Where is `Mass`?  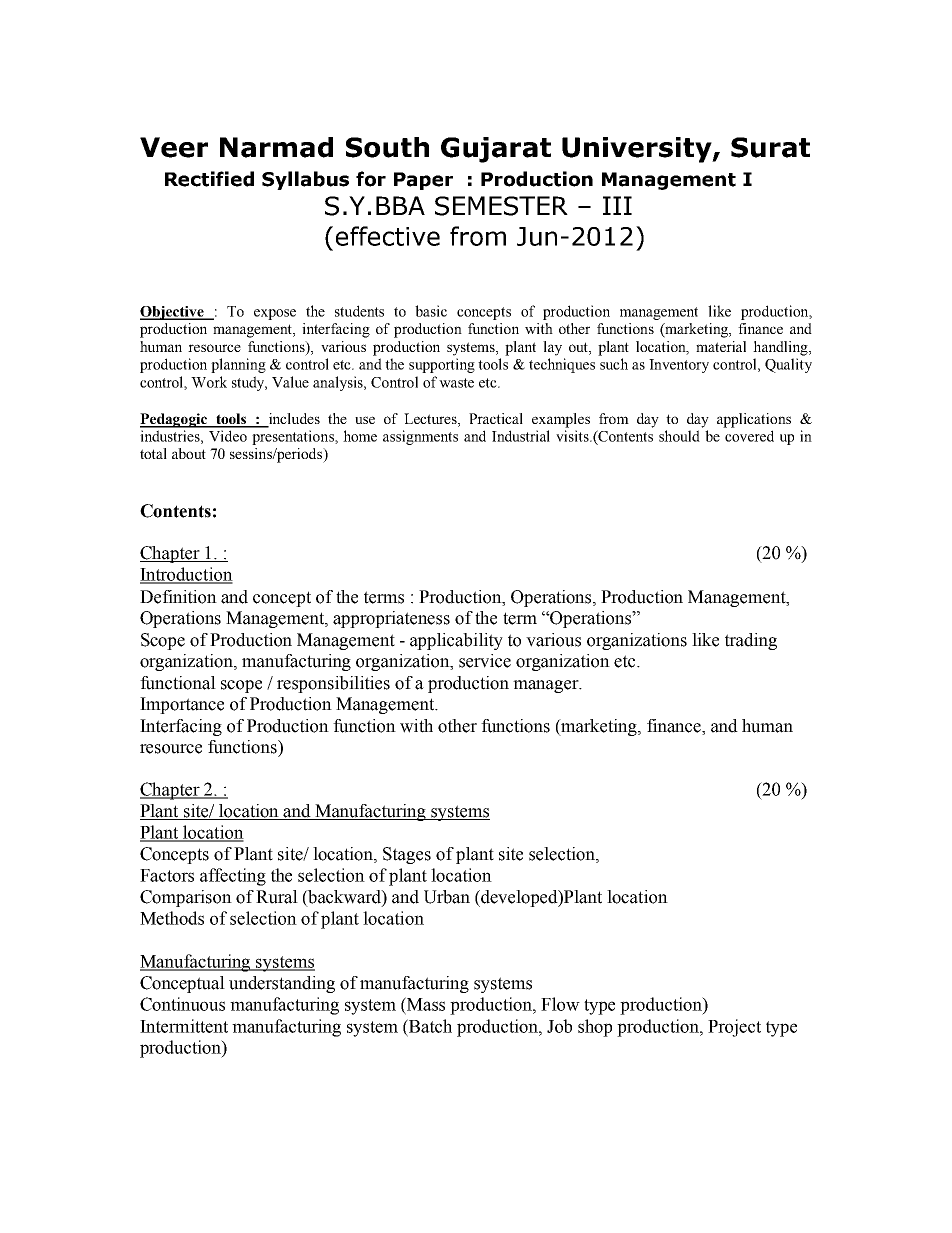
Mass is located at coordinates (425, 1004).
